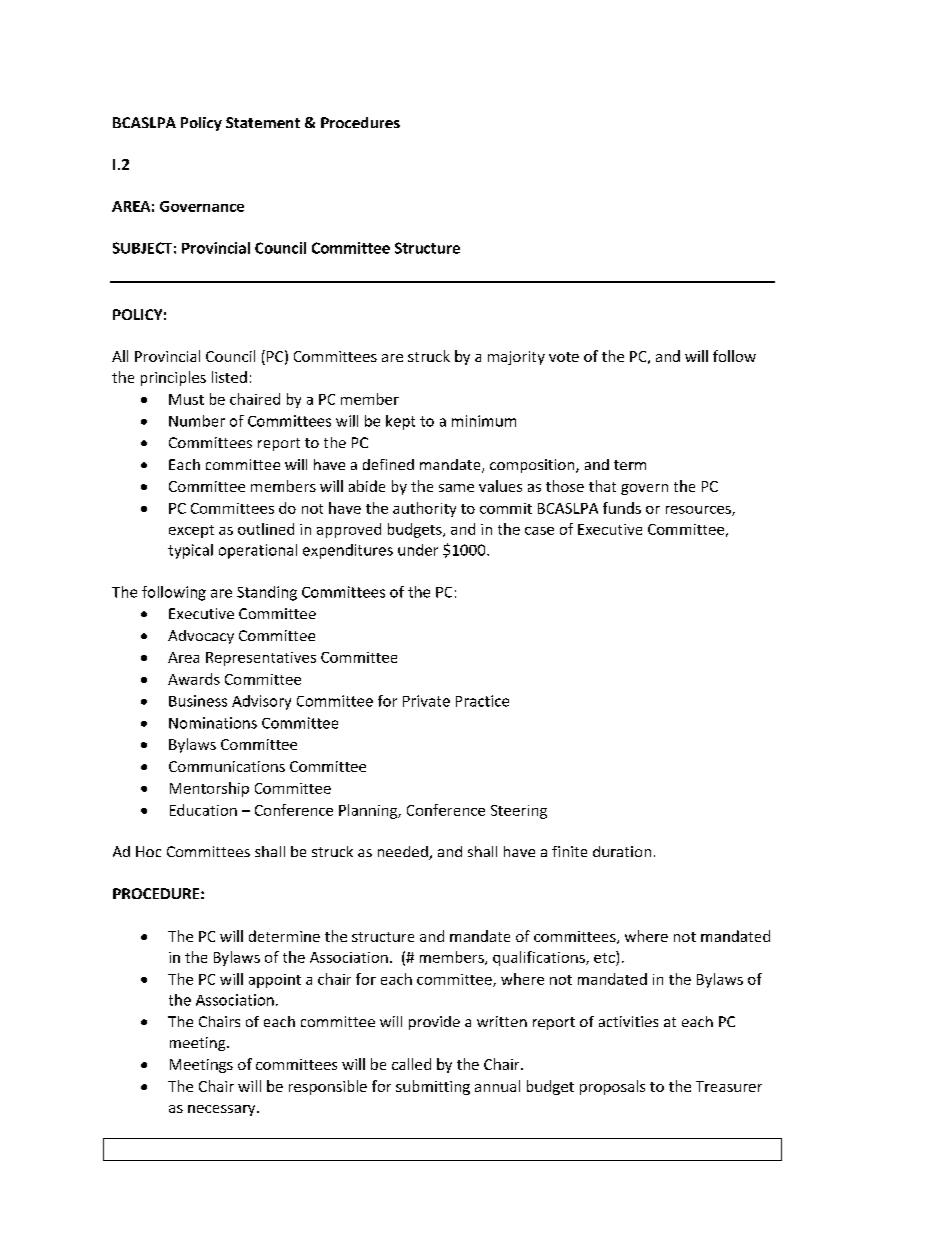  What do you see at coordinates (516, 358) in the screenshot?
I see `majority` at bounding box center [516, 358].
